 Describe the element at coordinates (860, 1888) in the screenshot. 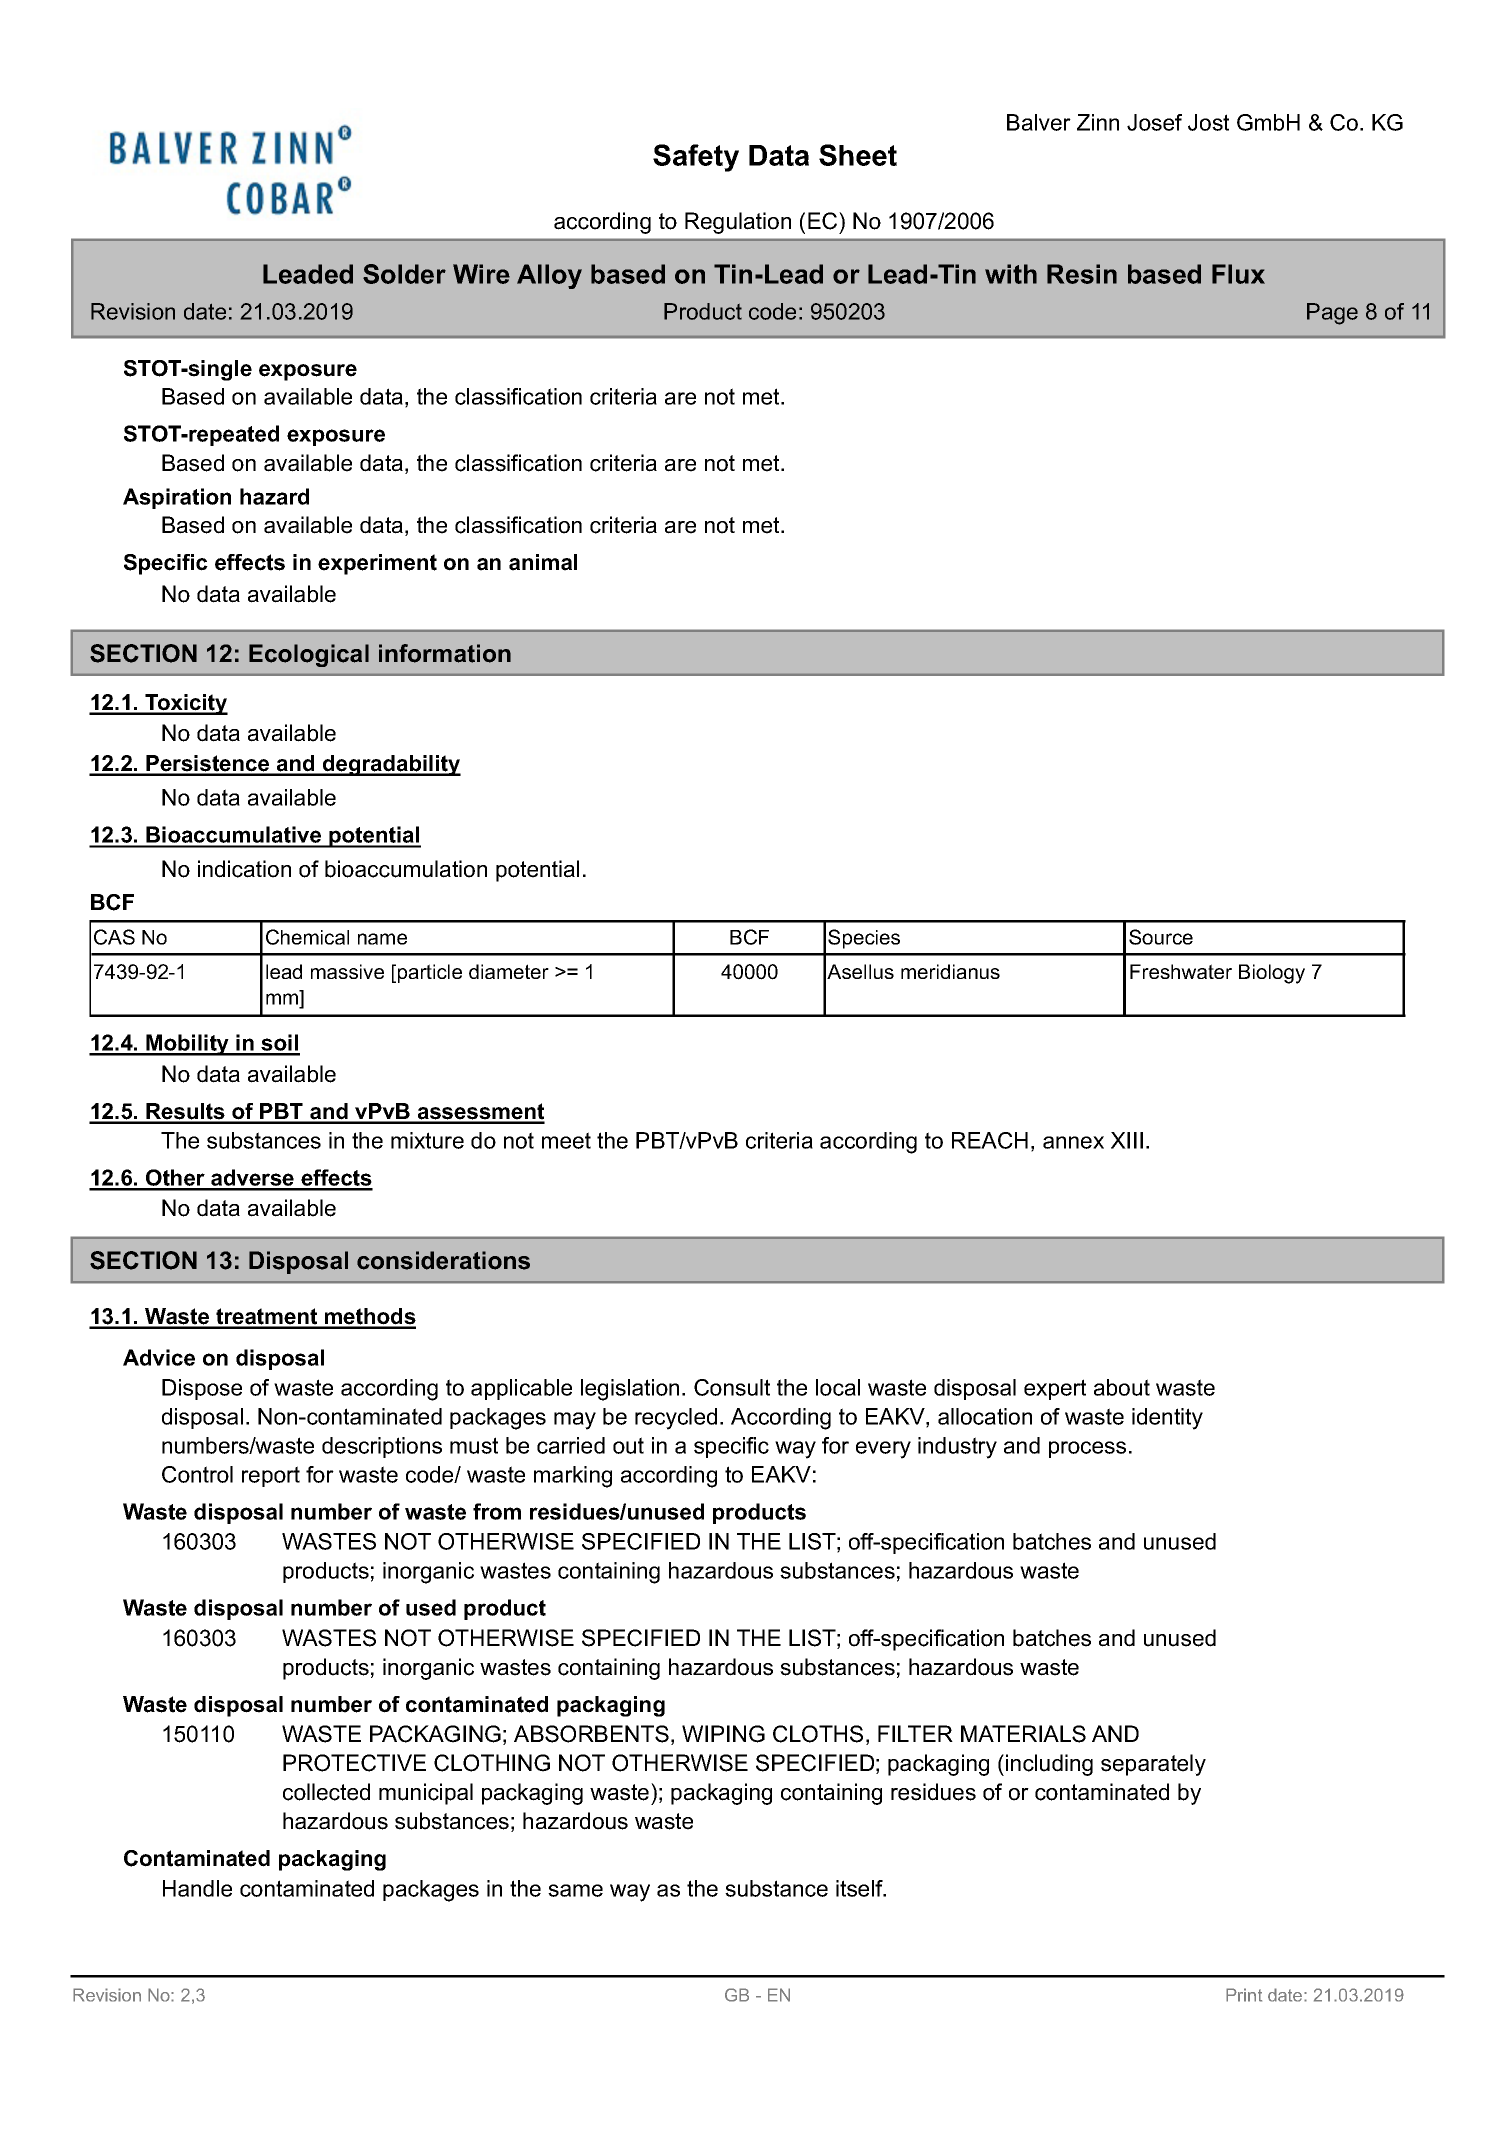

I see `itself` at that location.
